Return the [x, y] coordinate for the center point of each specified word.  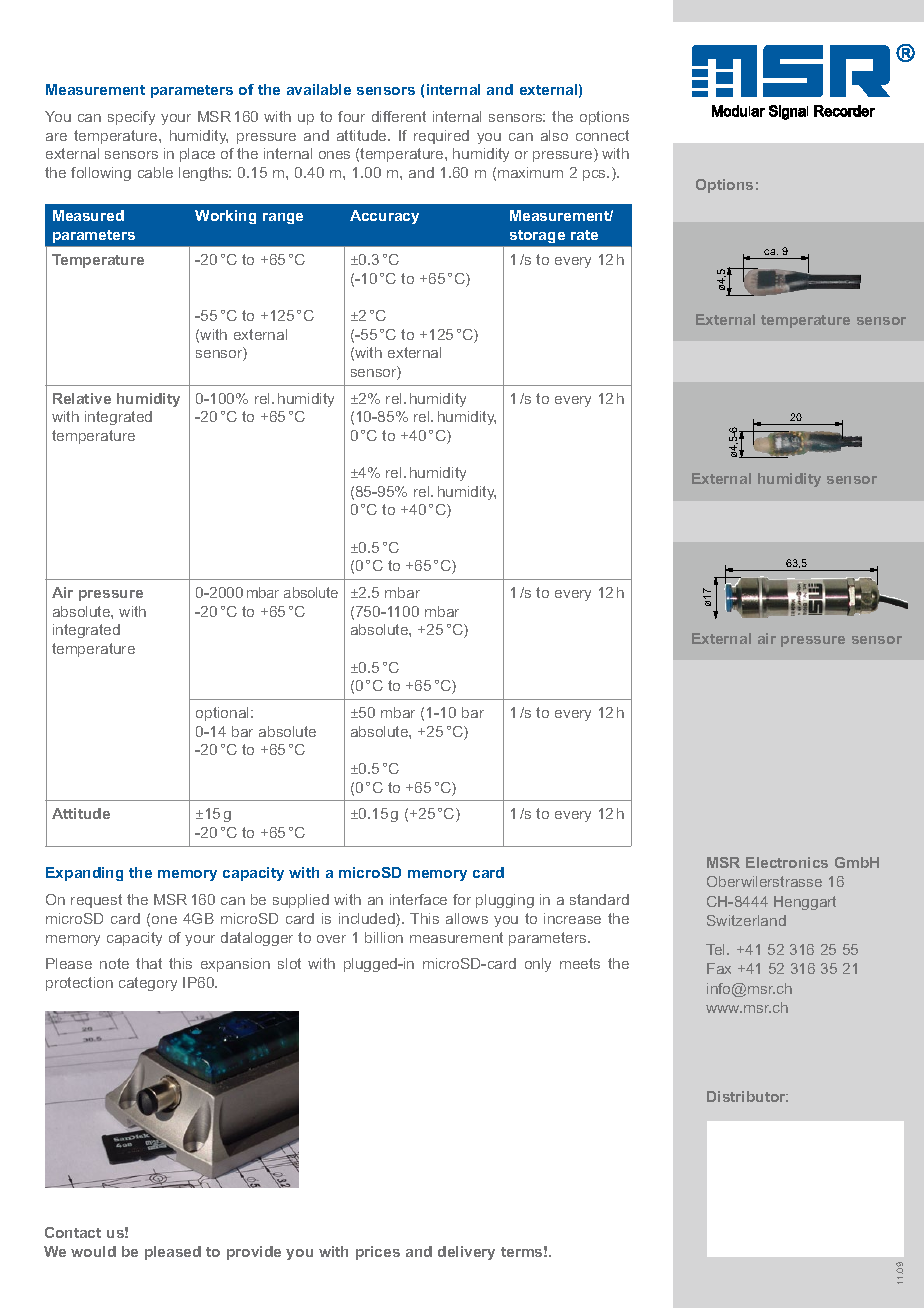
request [96, 901]
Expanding [84, 874]
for [462, 899]
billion [384, 937]
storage [537, 236]
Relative [82, 398]
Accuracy [384, 217]
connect [602, 135]
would [93, 1251]
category [148, 984]
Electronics [787, 862]
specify [131, 118]
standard [599, 899]
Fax [719, 968]
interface [418, 899]
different [399, 116]
